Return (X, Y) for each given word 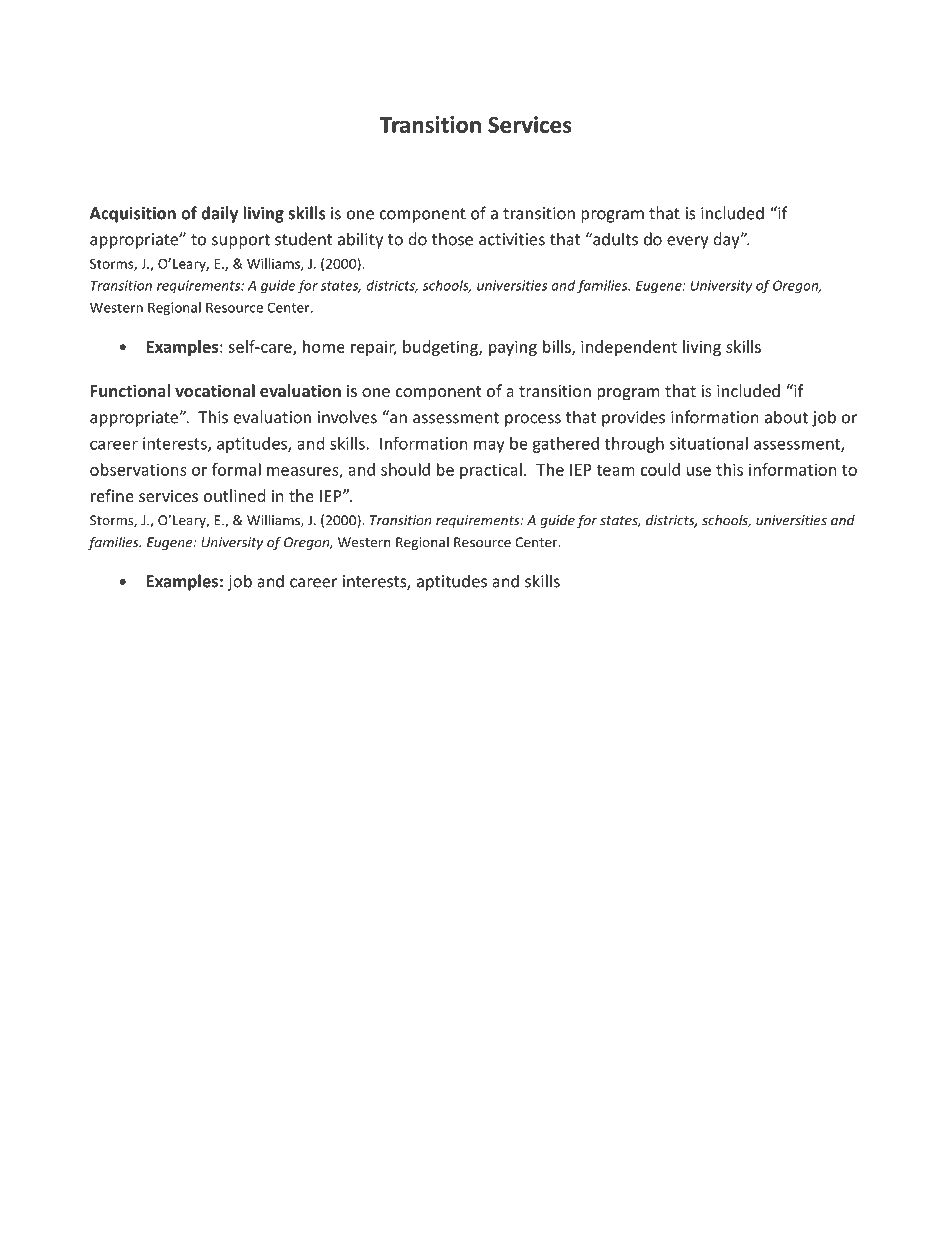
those (452, 239)
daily (219, 214)
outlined (234, 495)
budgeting (441, 348)
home (324, 346)
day (727, 240)
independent (629, 348)
